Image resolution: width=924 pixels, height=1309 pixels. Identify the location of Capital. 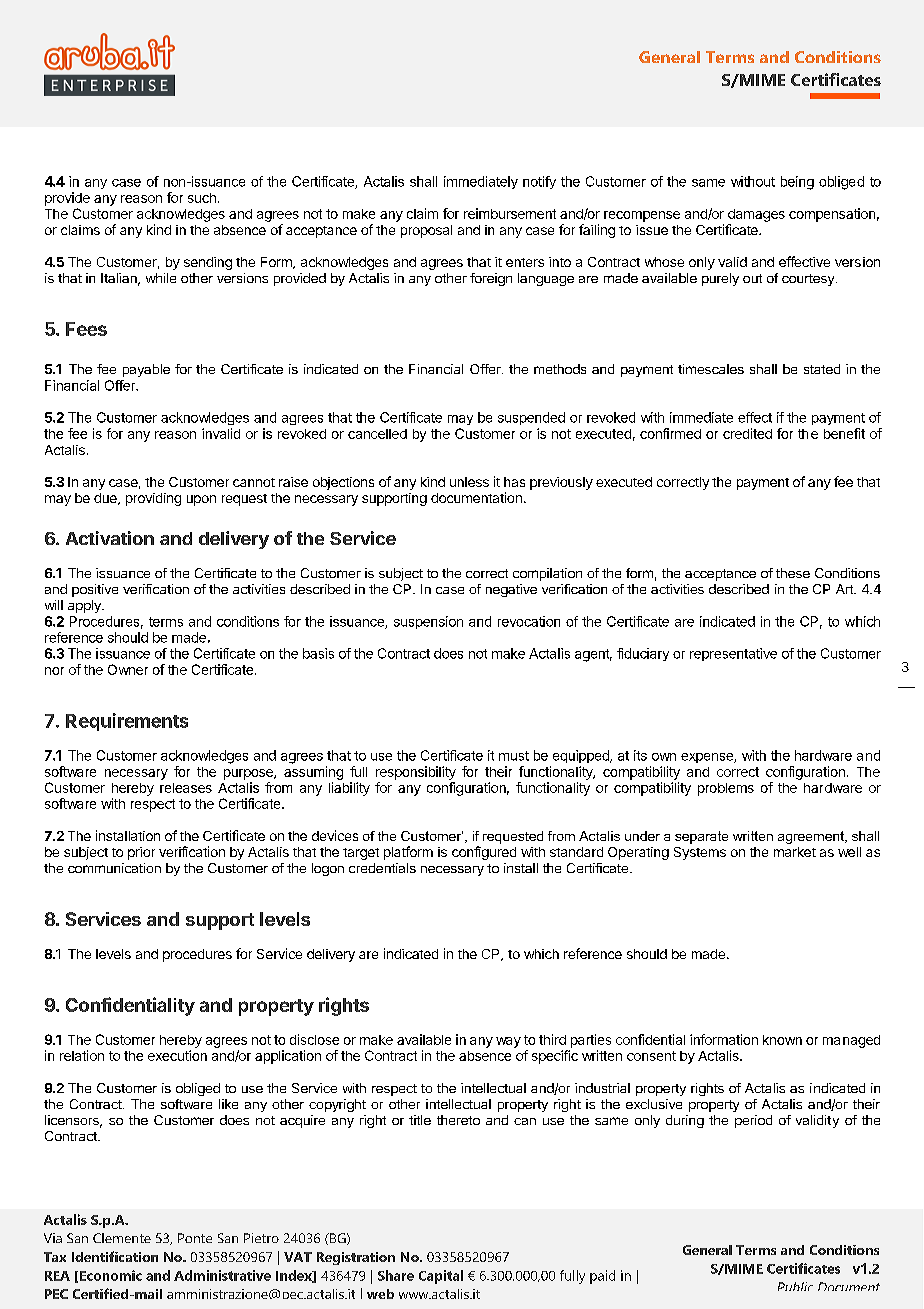
(441, 1277).
